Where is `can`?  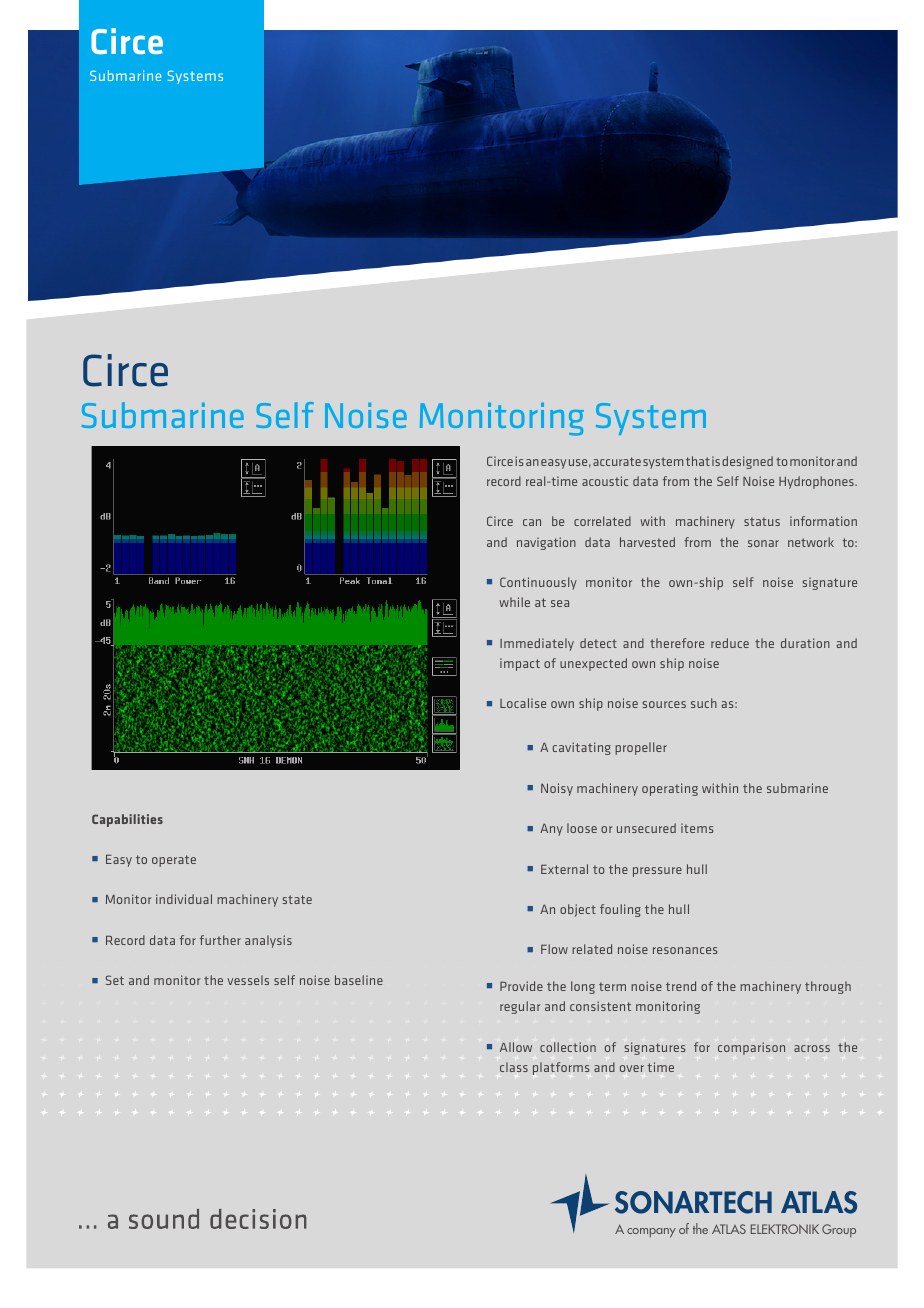
can is located at coordinates (532, 522).
